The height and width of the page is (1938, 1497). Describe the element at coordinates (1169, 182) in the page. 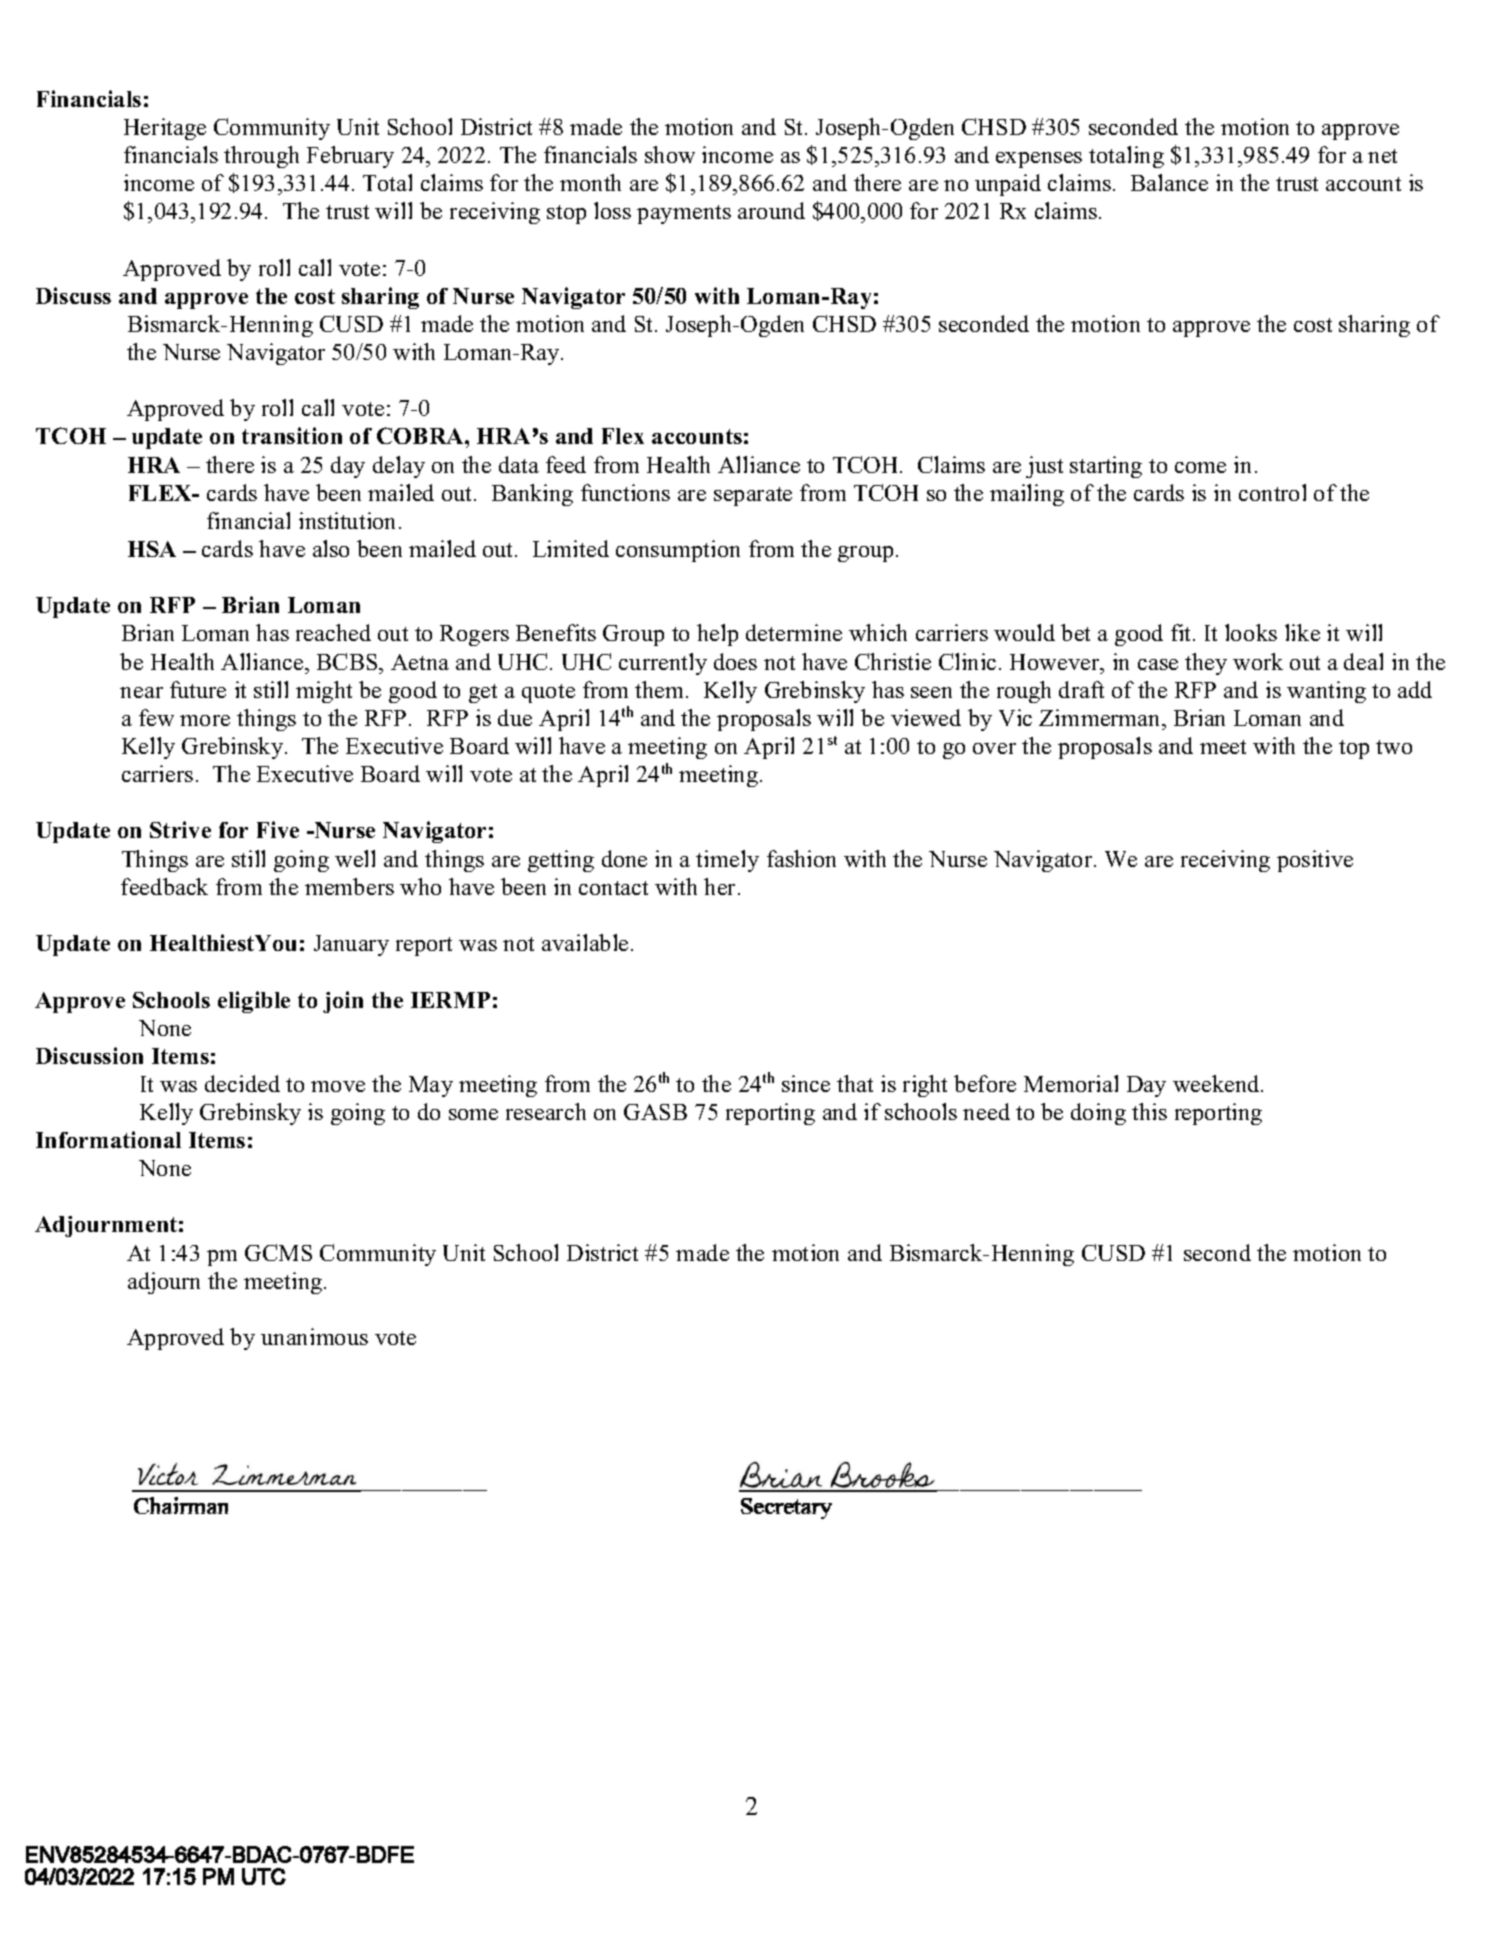

I see `Balance` at that location.
